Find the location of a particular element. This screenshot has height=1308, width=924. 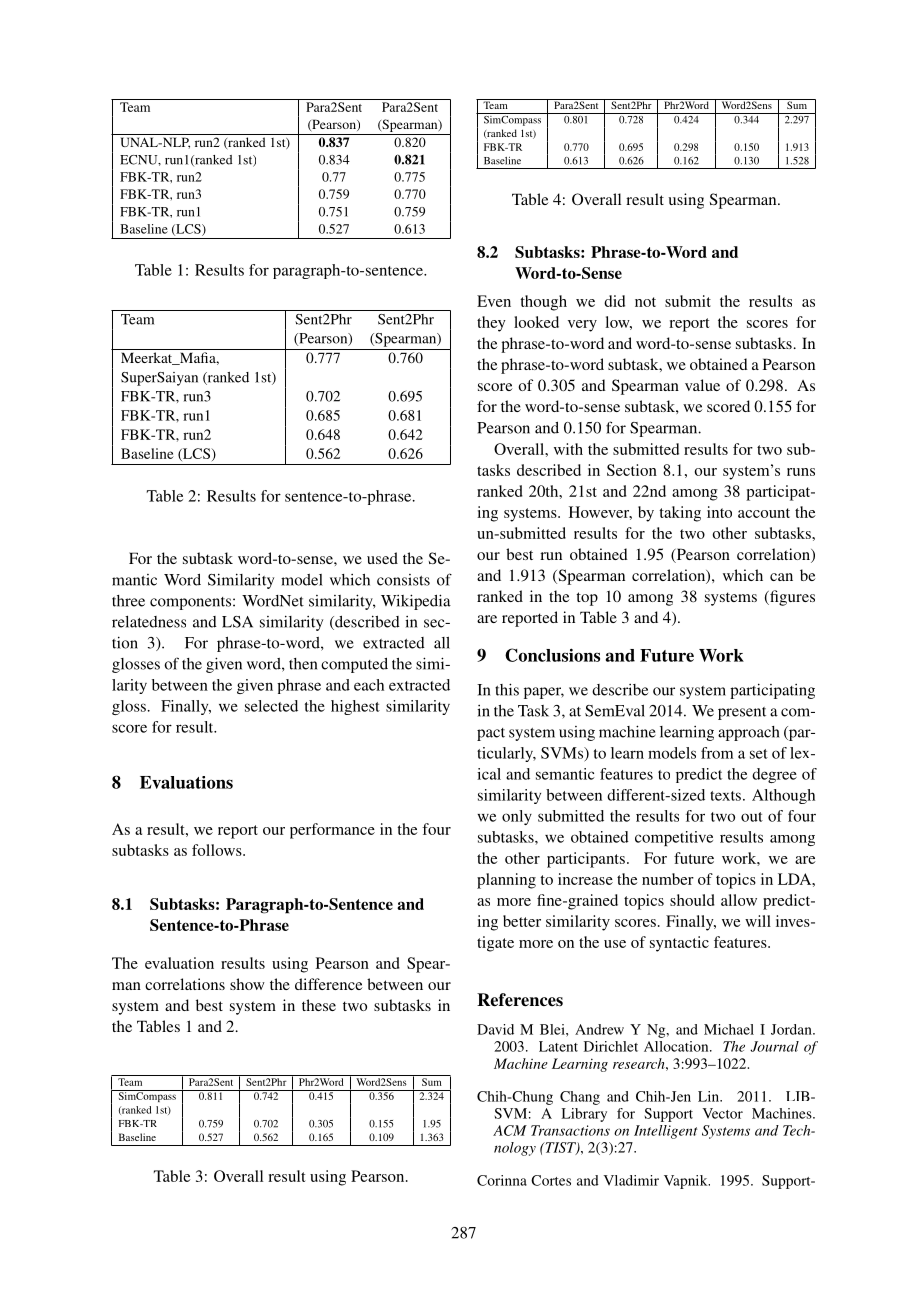

Vector is located at coordinates (722, 1113).
